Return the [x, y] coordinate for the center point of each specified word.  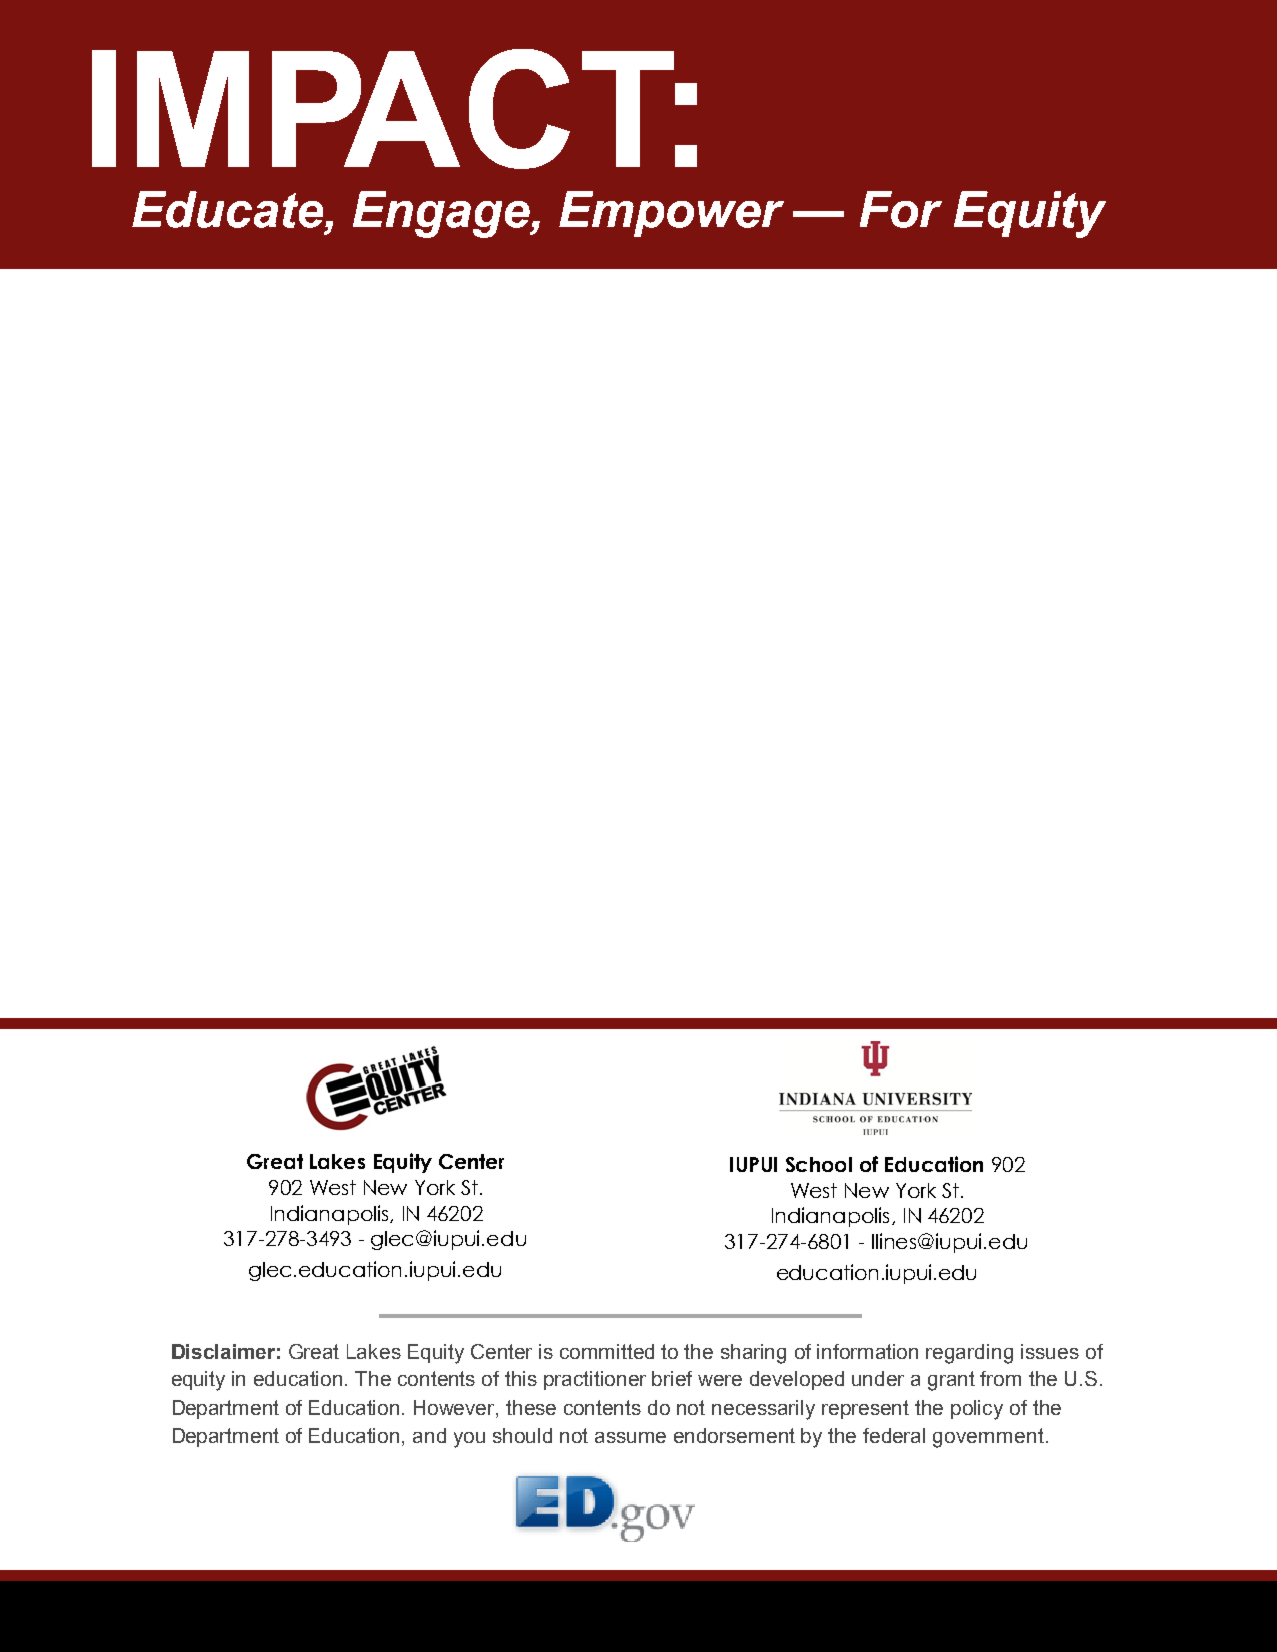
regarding [969, 1354]
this [521, 1378]
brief [672, 1378]
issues [1050, 1351]
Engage [442, 214]
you [469, 1440]
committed [607, 1351]
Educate [229, 209]
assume [630, 1437]
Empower [671, 214]
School [819, 1164]
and [429, 1435]
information [867, 1351]
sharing [753, 1354]
